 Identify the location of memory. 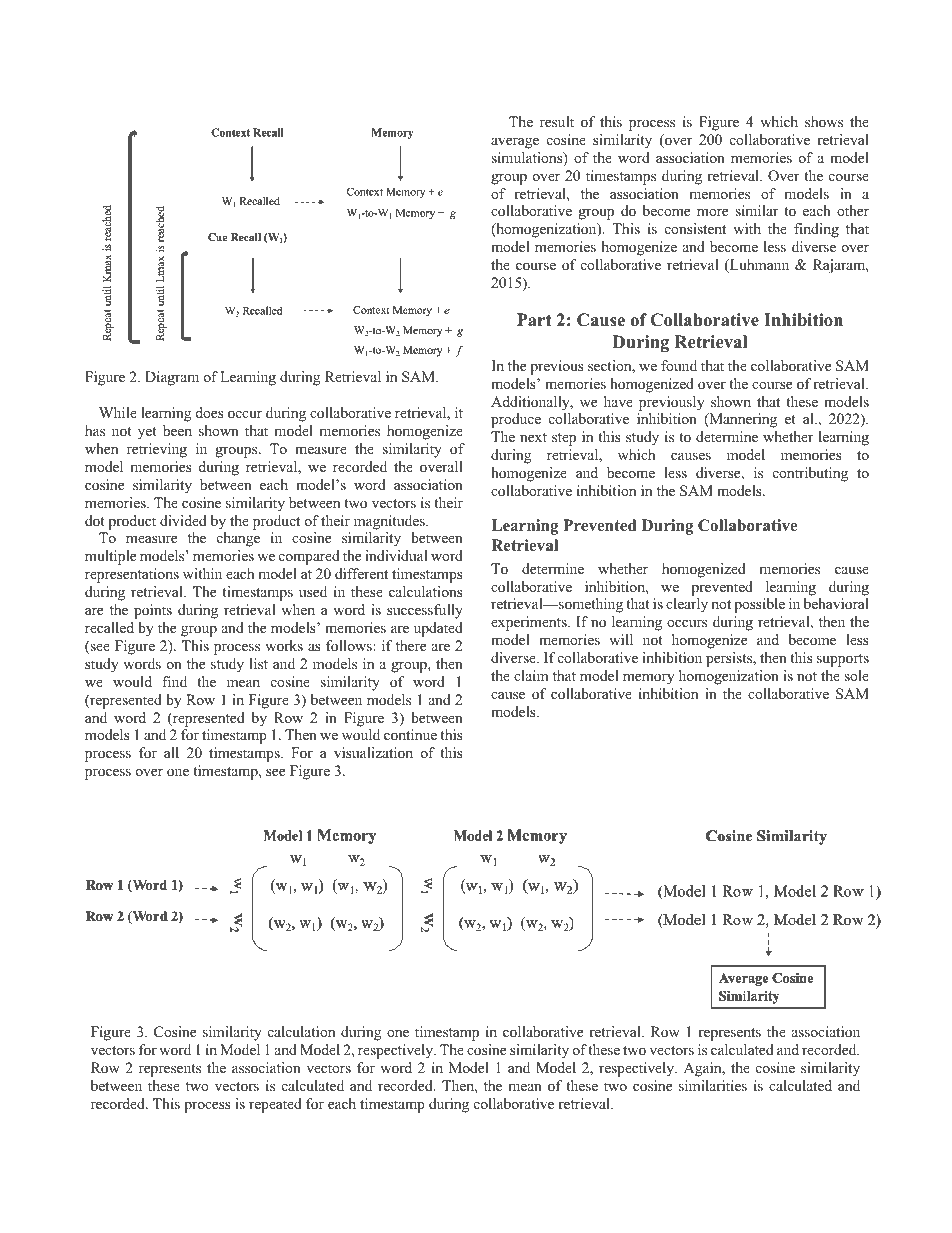
(648, 679).
